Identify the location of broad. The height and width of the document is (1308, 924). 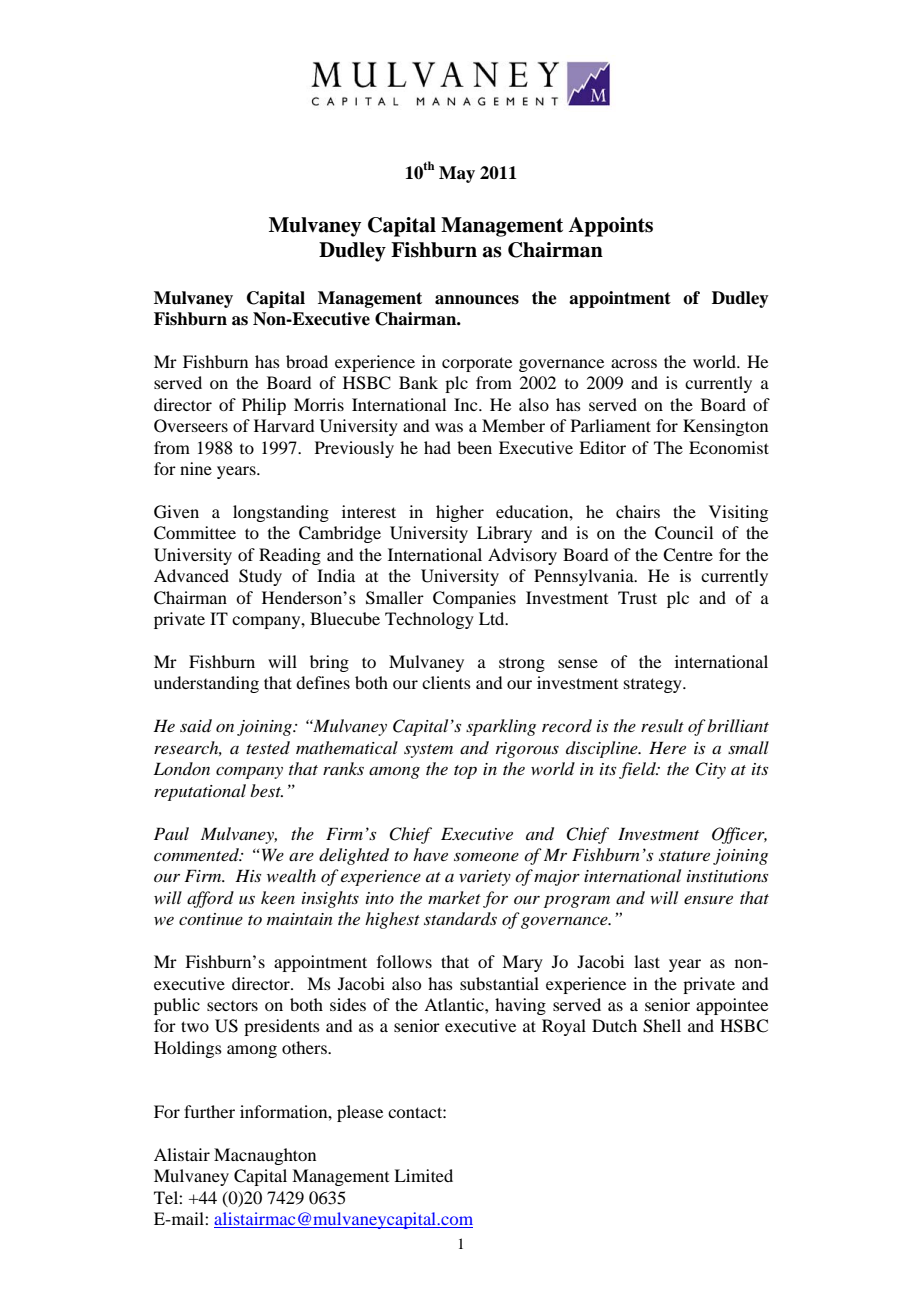
(307, 361).
